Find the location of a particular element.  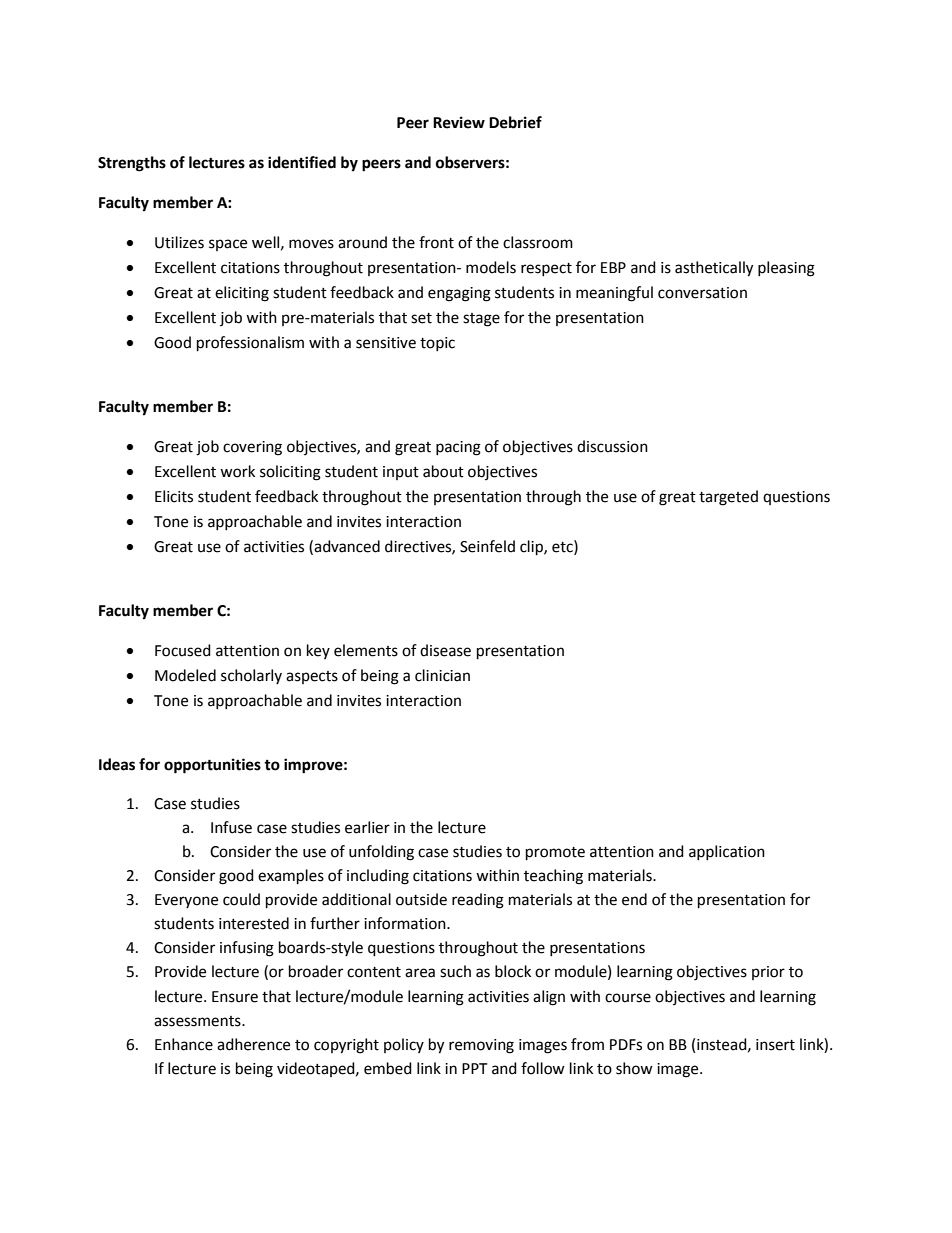

Review is located at coordinates (459, 122).
